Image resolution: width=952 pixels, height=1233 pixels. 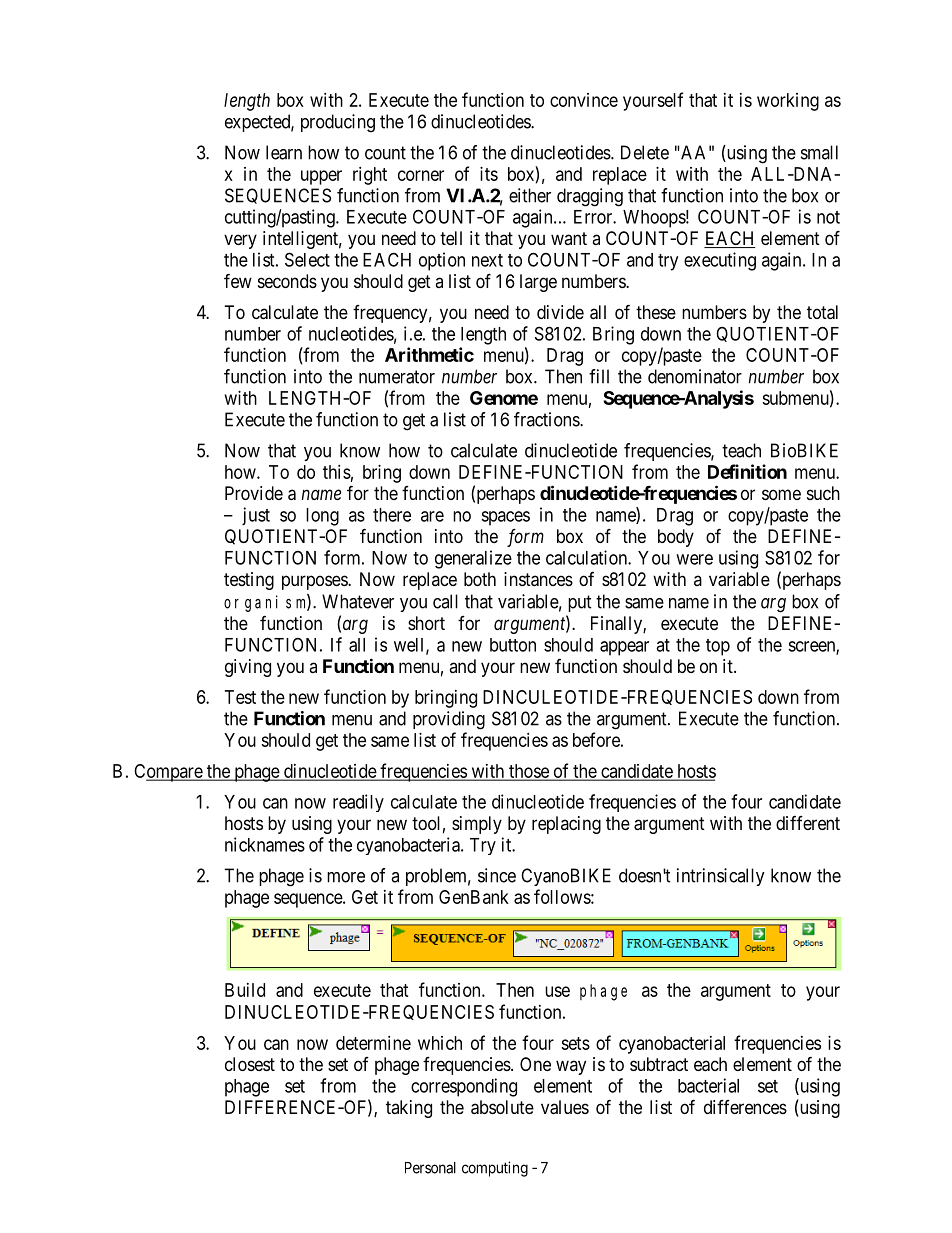 What do you see at coordinates (254, 493) in the document?
I see `Provide` at bounding box center [254, 493].
